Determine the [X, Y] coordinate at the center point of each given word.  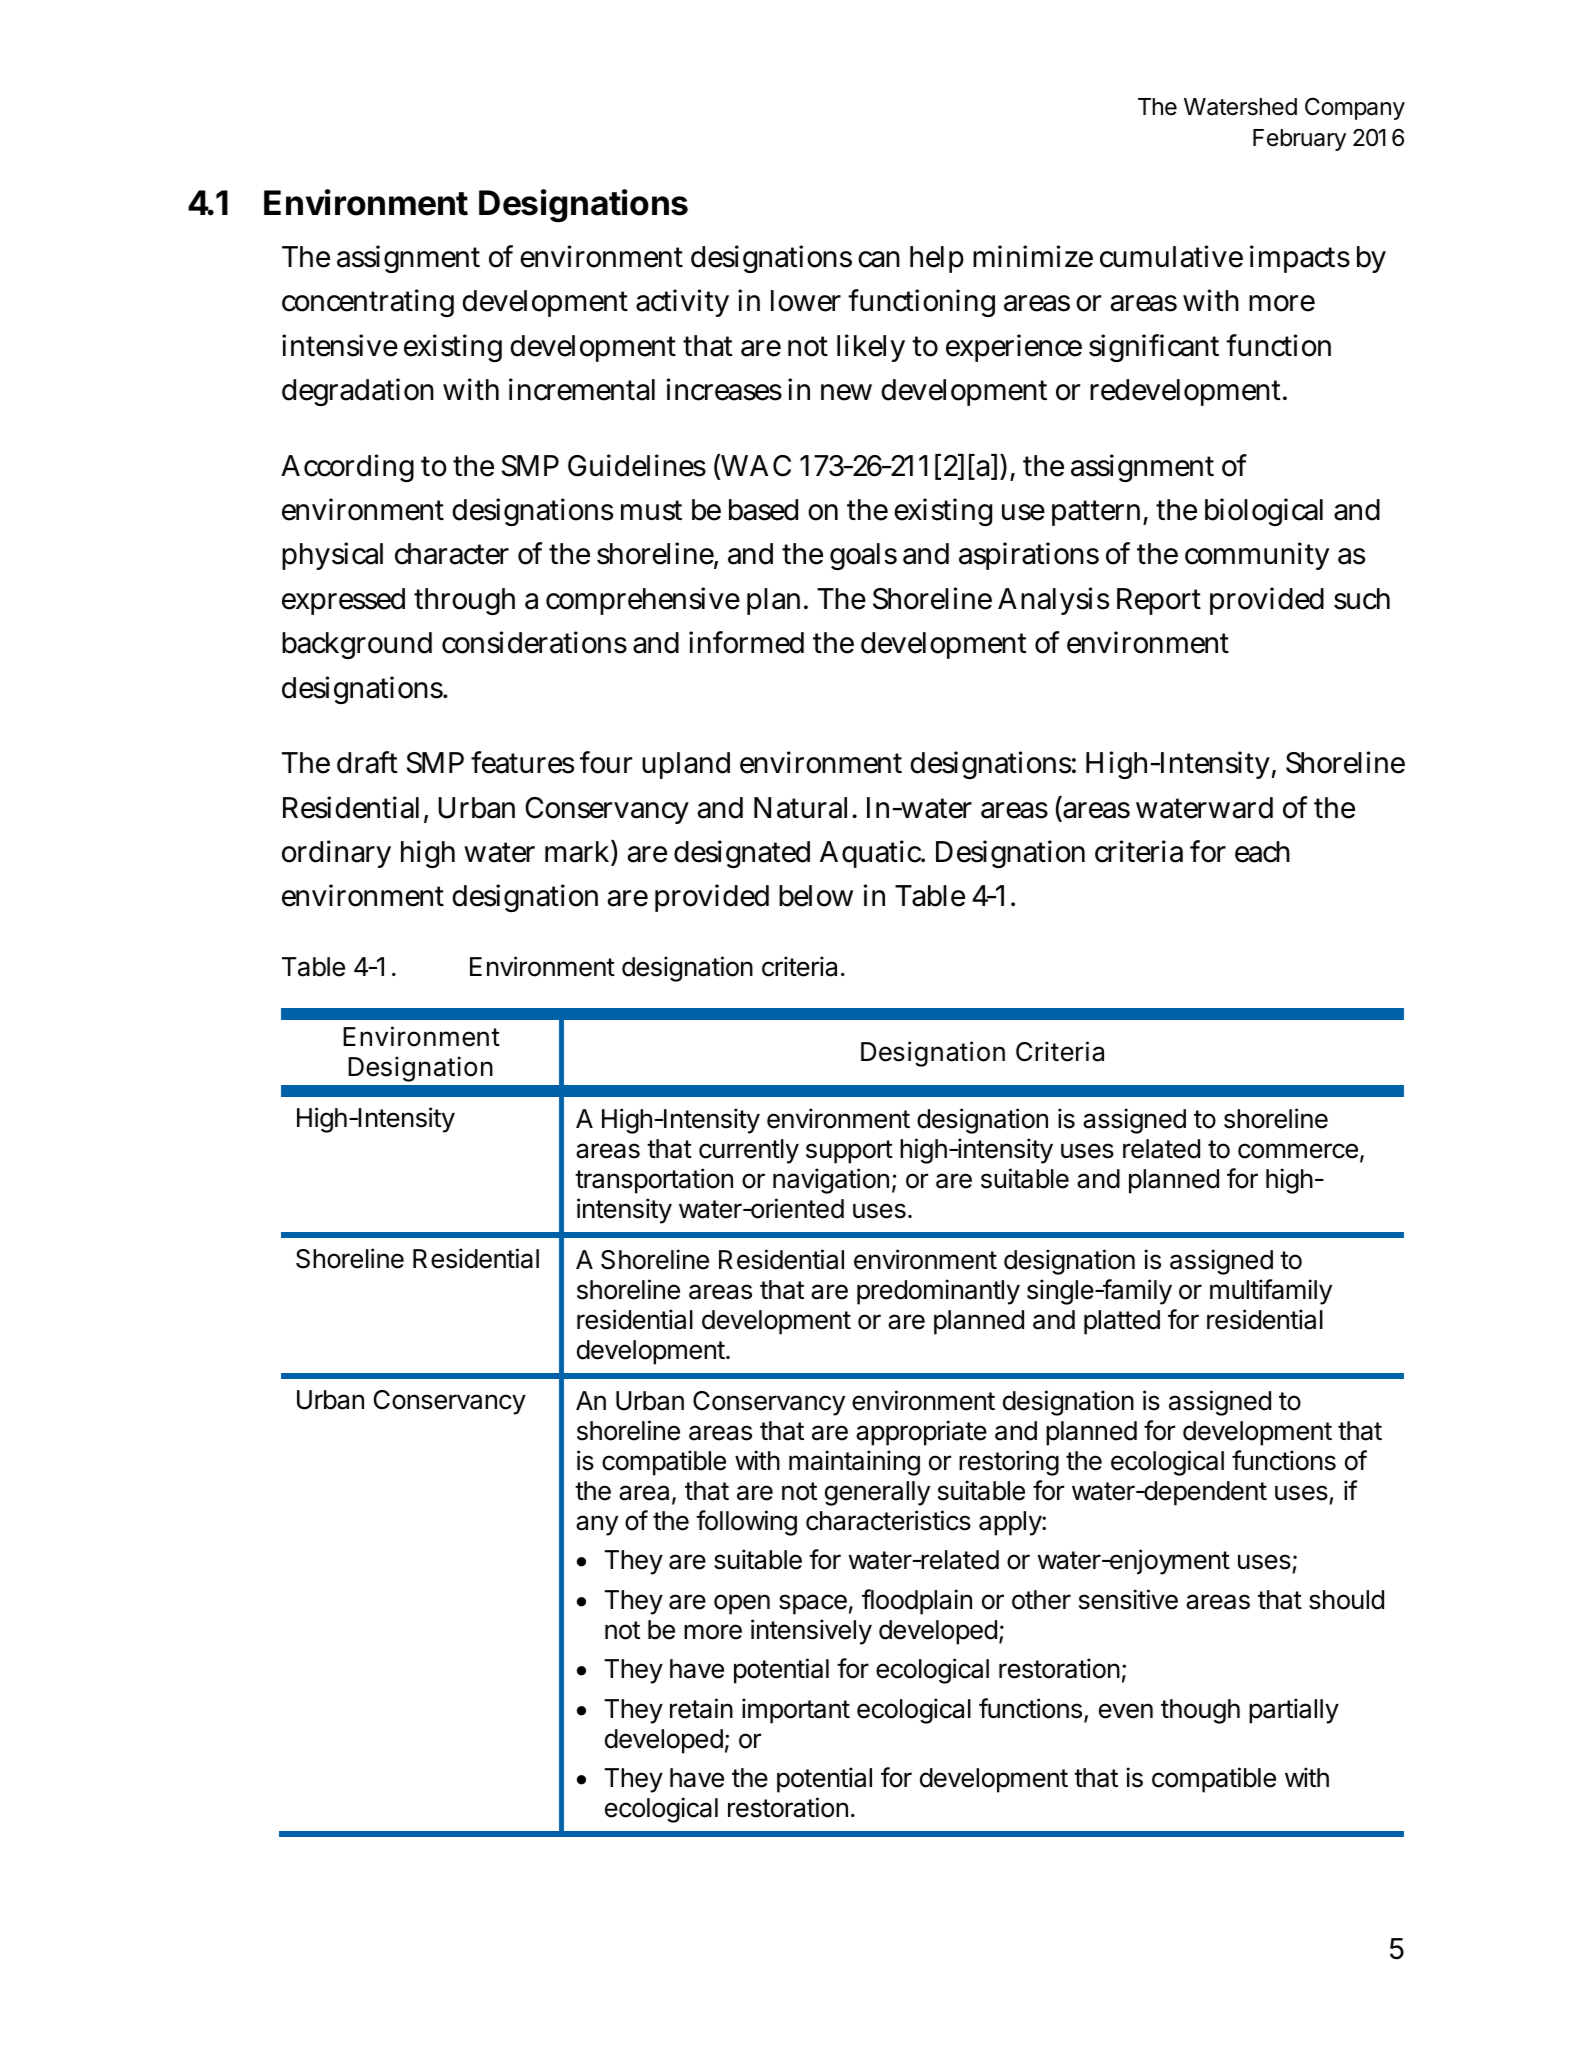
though [1200, 1711]
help [937, 259]
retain [701, 1708]
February [1299, 140]
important [796, 1711]
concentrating [368, 303]
